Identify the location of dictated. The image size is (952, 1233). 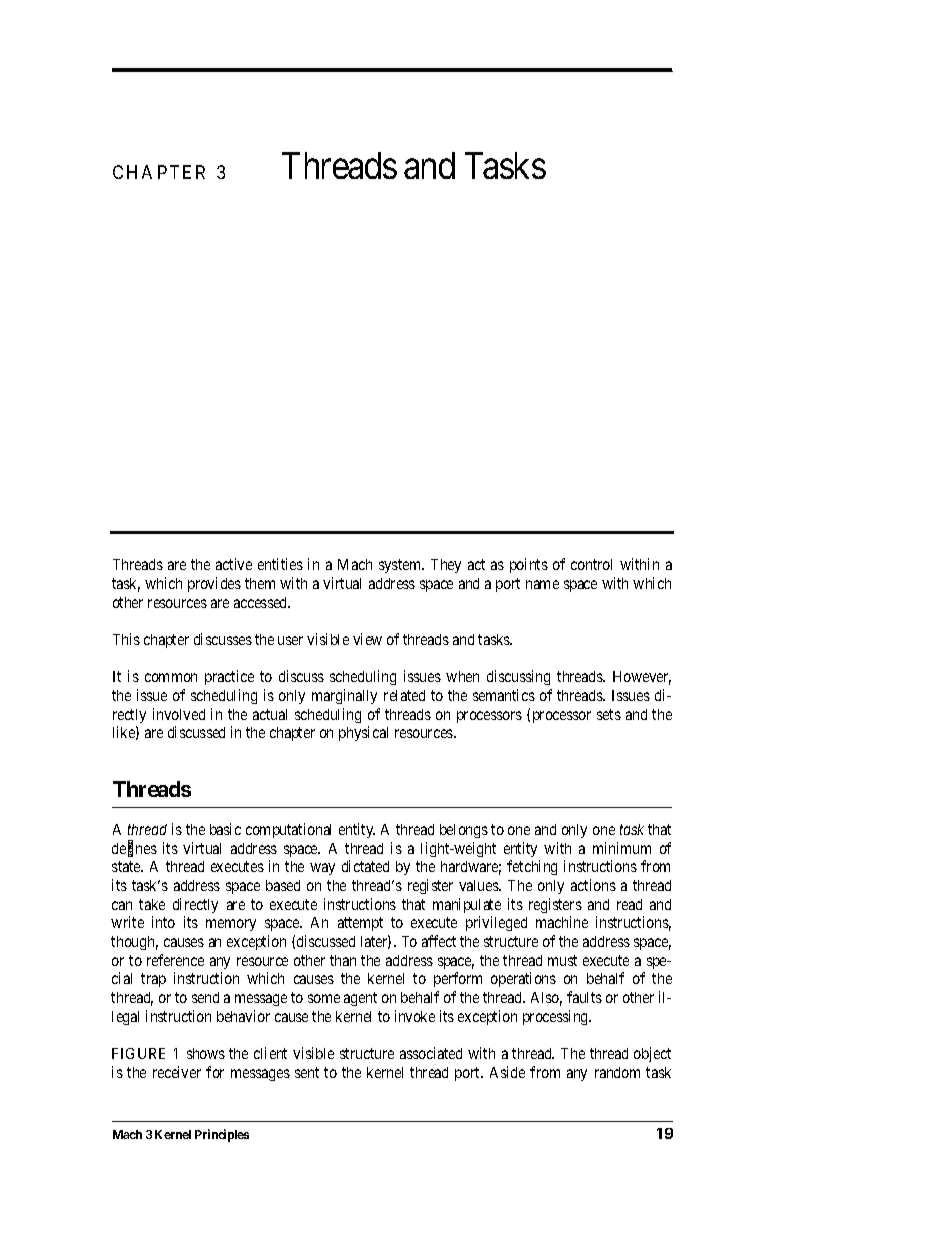
(365, 866).
